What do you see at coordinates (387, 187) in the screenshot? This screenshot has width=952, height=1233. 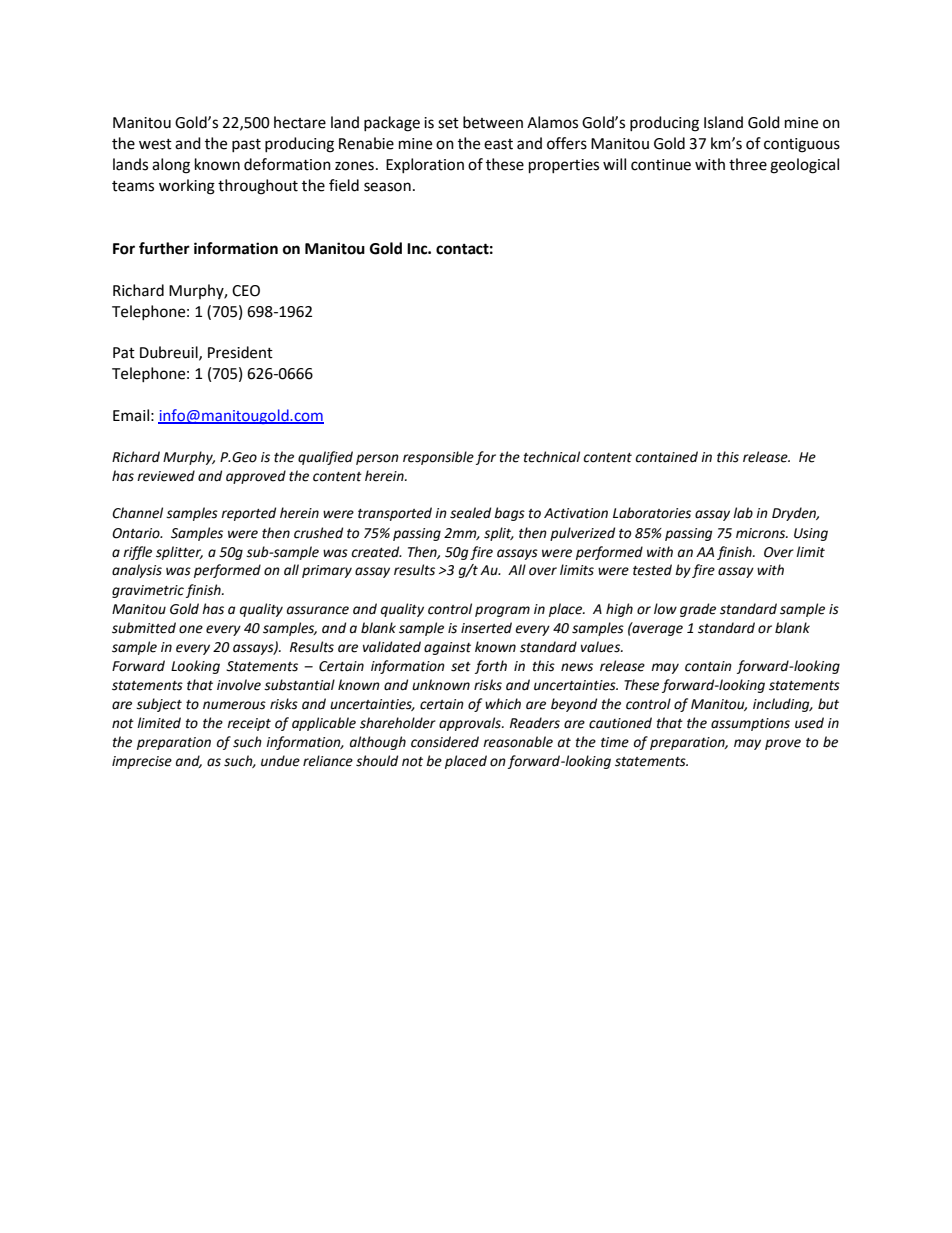 I see `season` at bounding box center [387, 187].
